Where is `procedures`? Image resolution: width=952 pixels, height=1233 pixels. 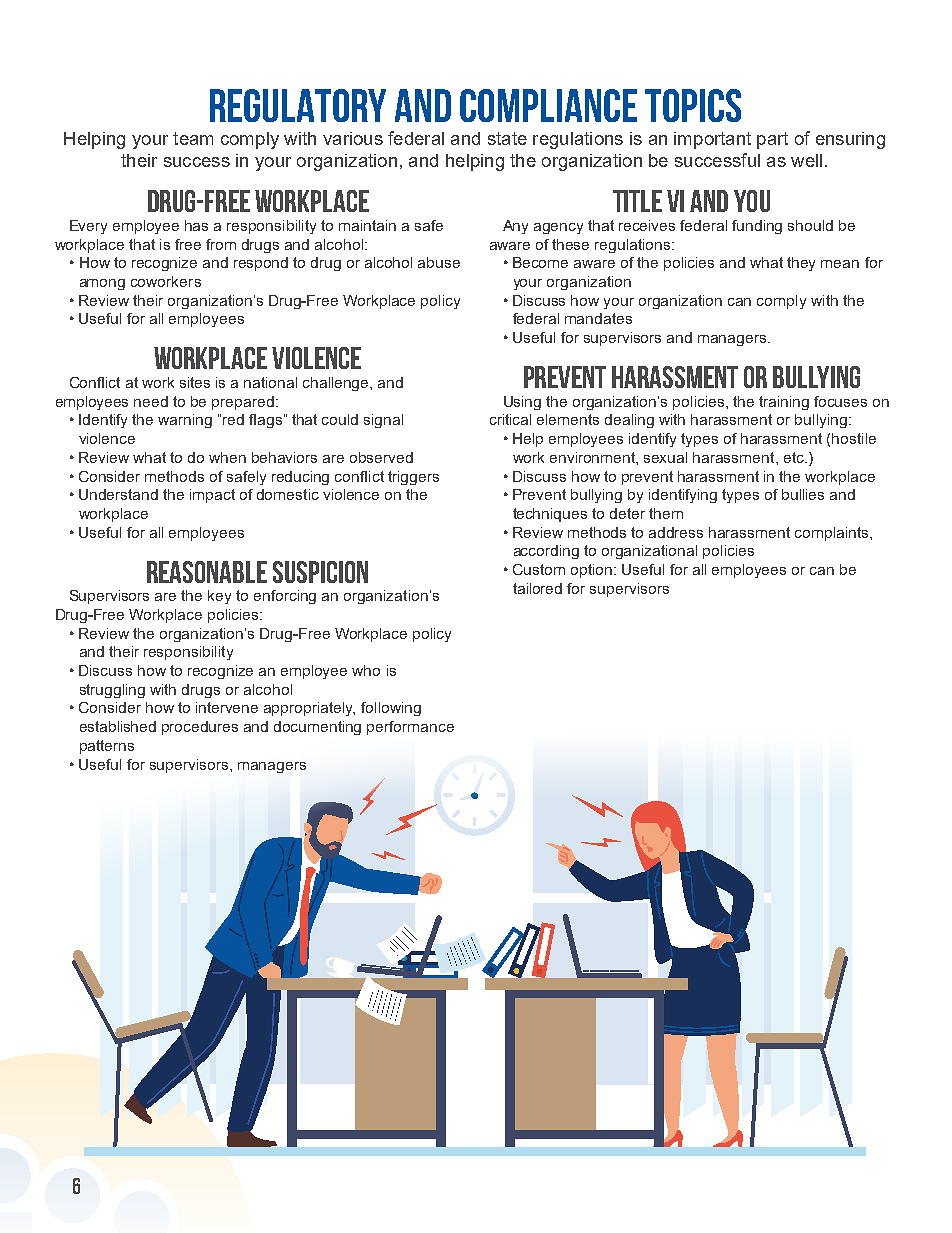 procedures is located at coordinates (200, 728).
